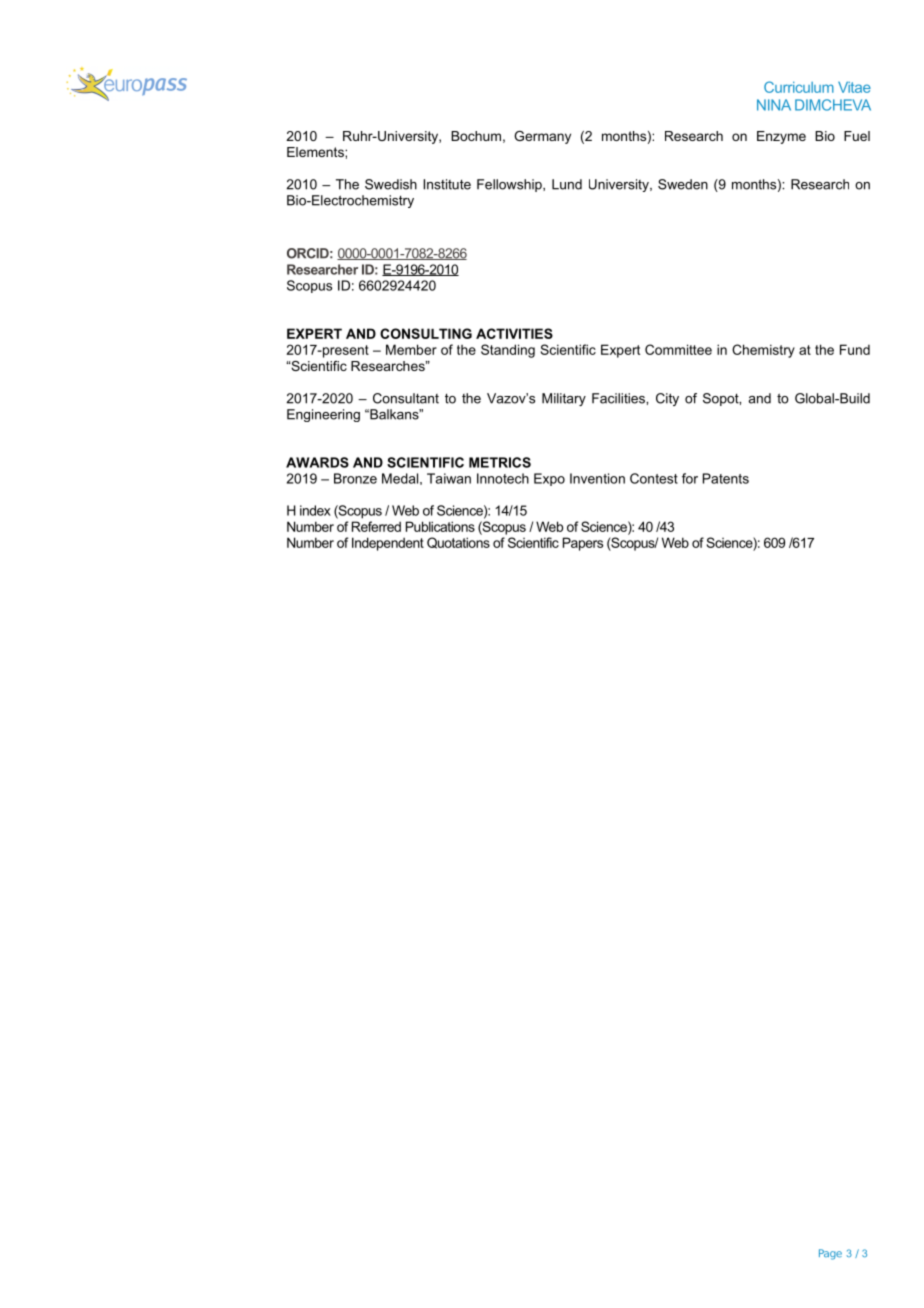  What do you see at coordinates (542, 137) in the document?
I see `Germany` at bounding box center [542, 137].
